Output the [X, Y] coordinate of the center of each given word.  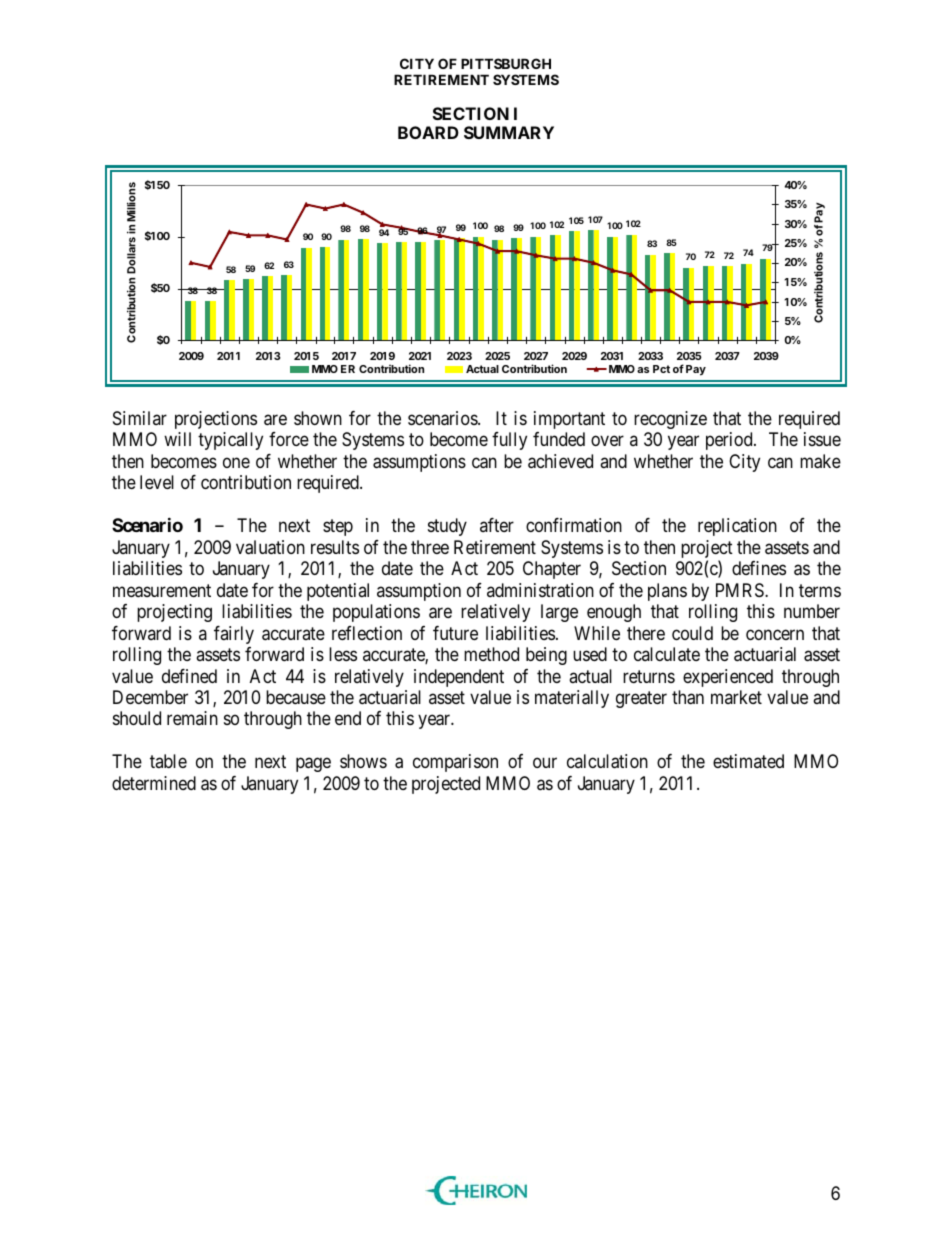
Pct [661, 369]
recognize [670, 420]
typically [230, 441]
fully [509, 441]
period [730, 441]
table [168, 761]
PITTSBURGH [506, 63]
